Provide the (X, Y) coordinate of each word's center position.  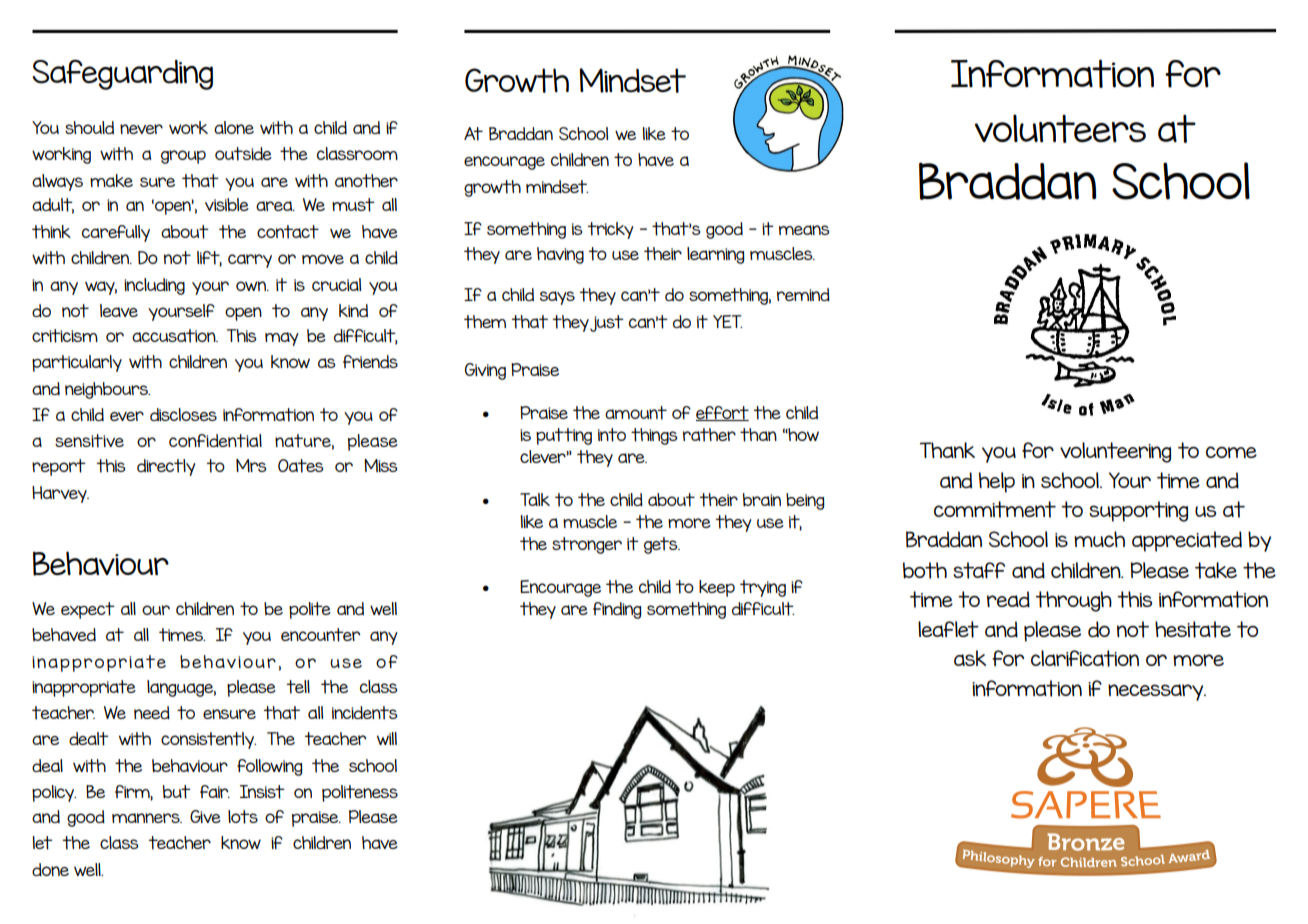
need (152, 712)
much (1099, 539)
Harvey (60, 494)
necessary (1157, 692)
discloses (183, 414)
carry (250, 261)
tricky (610, 230)
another (366, 181)
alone (234, 127)
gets (662, 545)
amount (636, 413)
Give (205, 816)
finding (617, 610)
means (804, 230)
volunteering (1115, 452)
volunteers (1060, 128)
